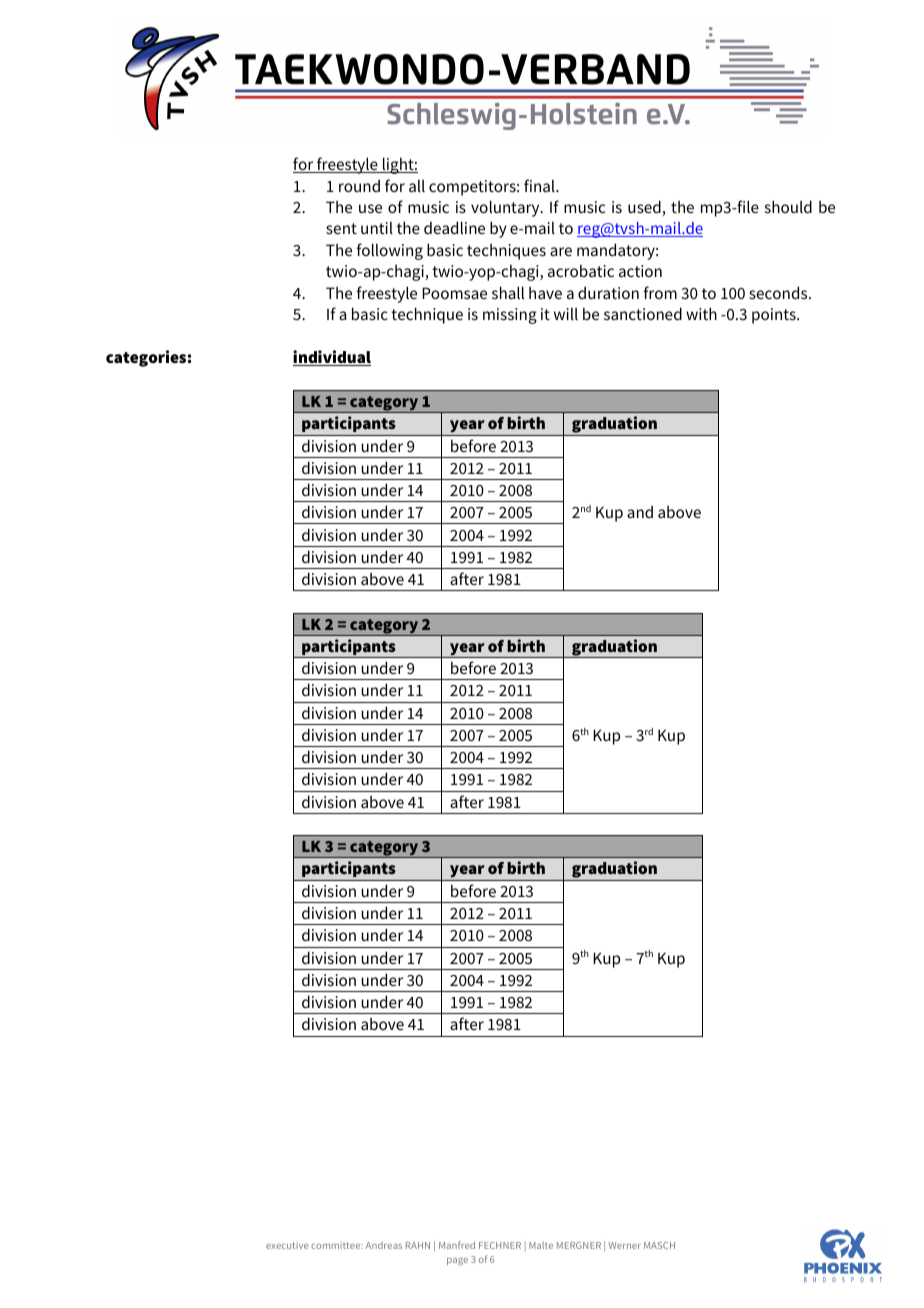 The width and height of the screenshot is (924, 1308). Describe the element at coordinates (624, 1245) in the screenshot. I see `Werner` at that location.
